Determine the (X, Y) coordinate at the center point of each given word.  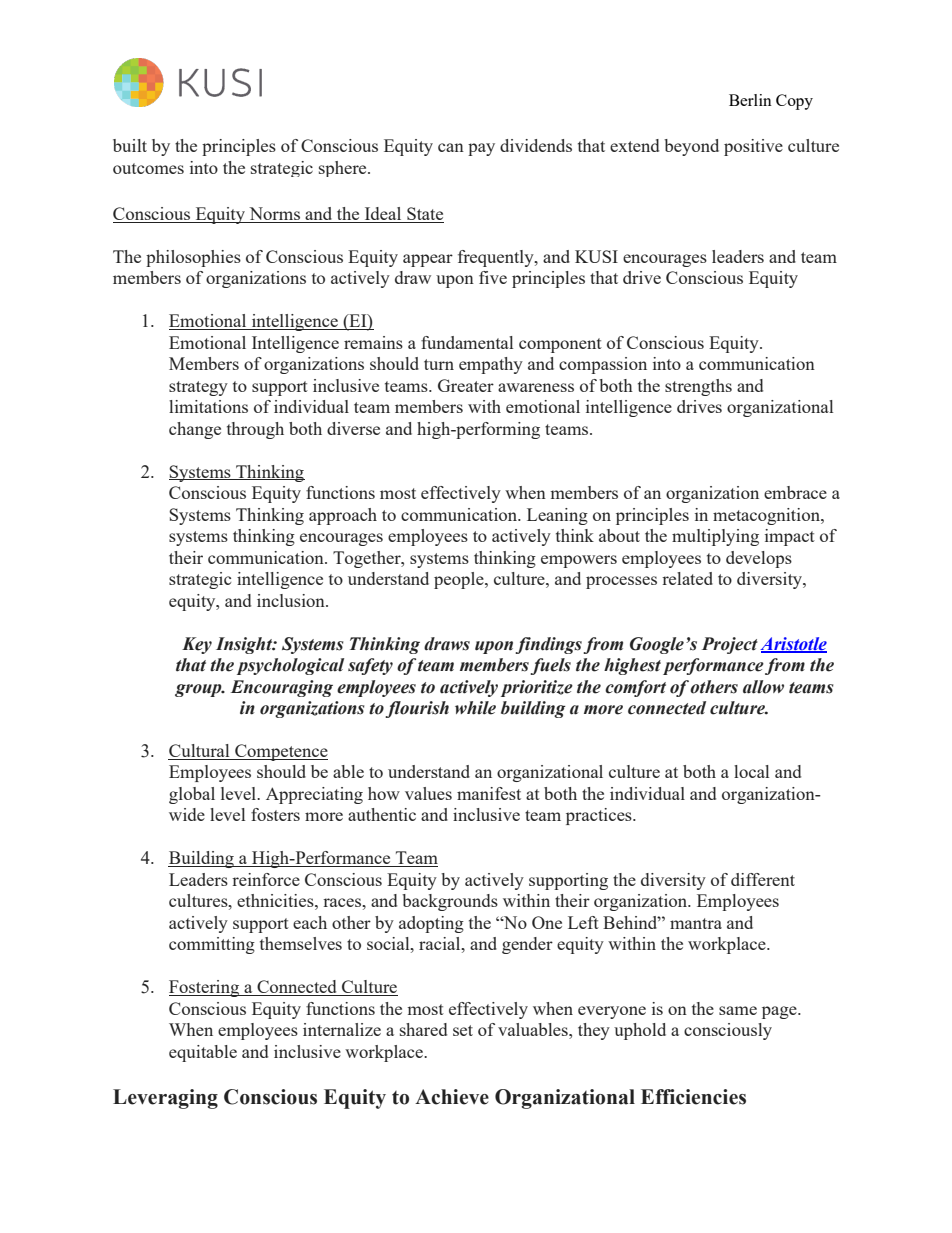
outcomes (148, 168)
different (763, 879)
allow (763, 687)
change (195, 430)
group (199, 690)
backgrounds (450, 902)
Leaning (557, 516)
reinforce (266, 879)
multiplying (715, 537)
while (475, 708)
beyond (691, 147)
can (451, 147)
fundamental (467, 342)
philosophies (193, 258)
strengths (698, 387)
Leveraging (165, 1099)
